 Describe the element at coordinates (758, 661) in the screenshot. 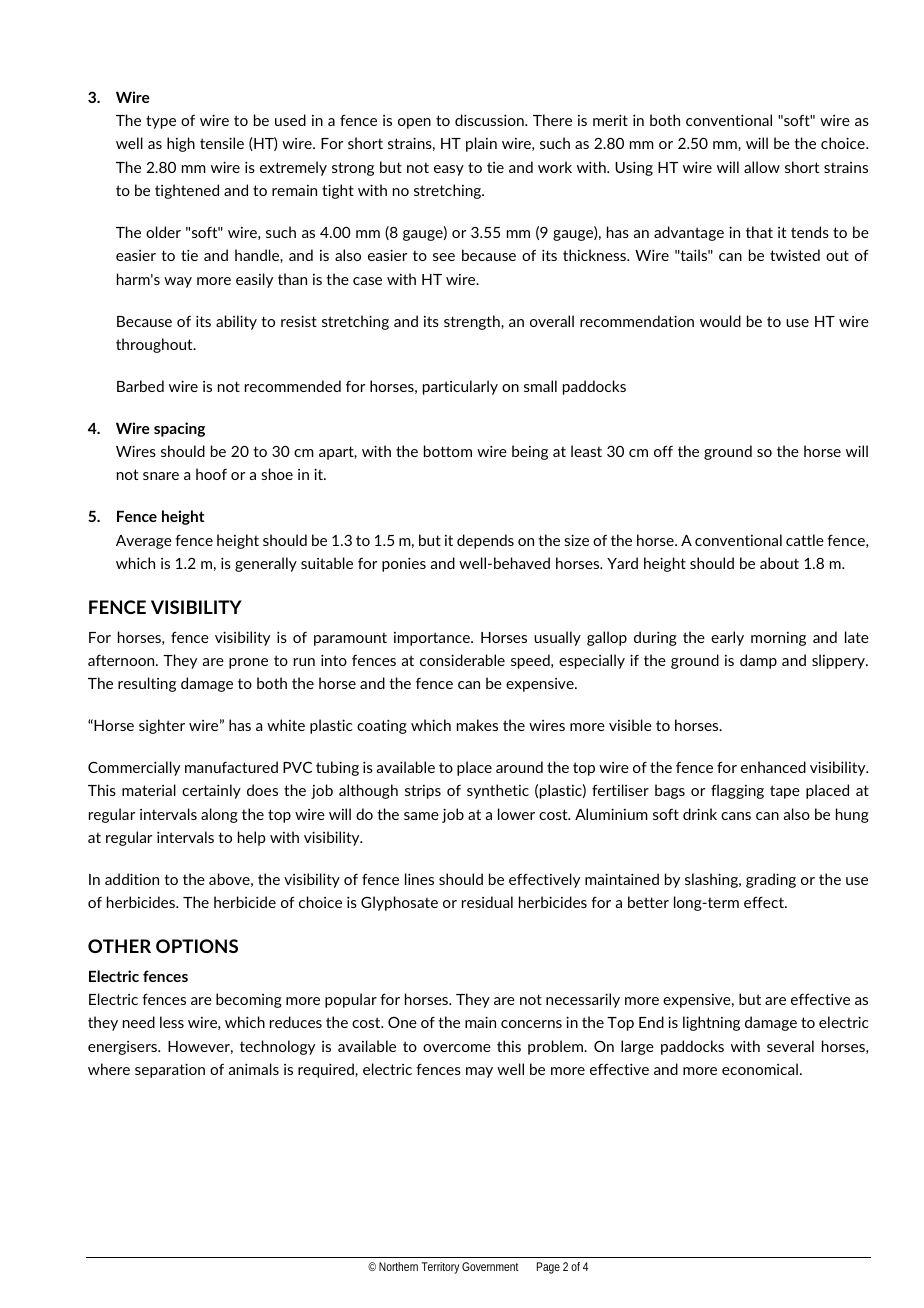

I see `damp` at that location.
